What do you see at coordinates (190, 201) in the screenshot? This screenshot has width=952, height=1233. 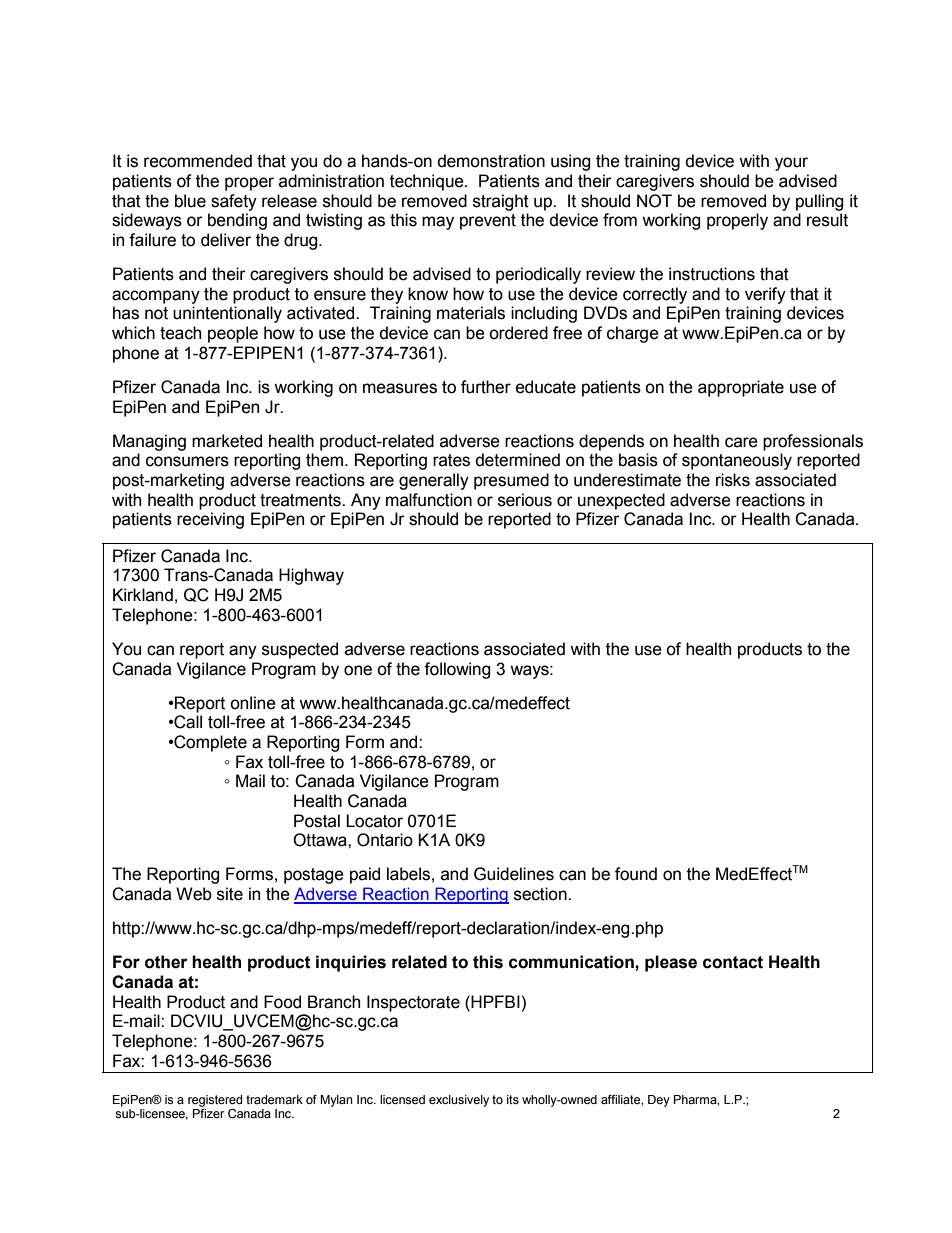 I see `blue` at bounding box center [190, 201].
